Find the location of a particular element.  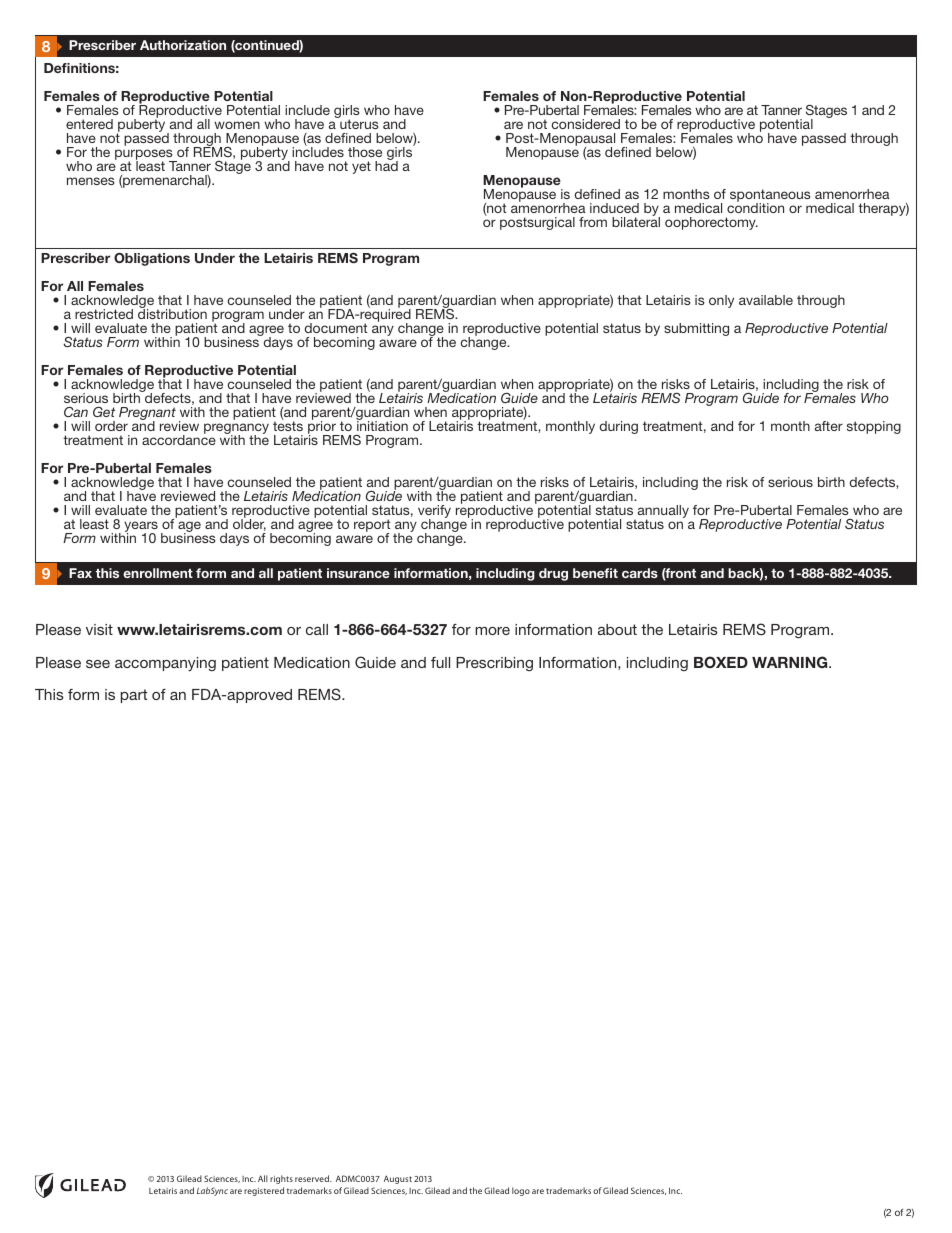

document is located at coordinates (336, 328).
